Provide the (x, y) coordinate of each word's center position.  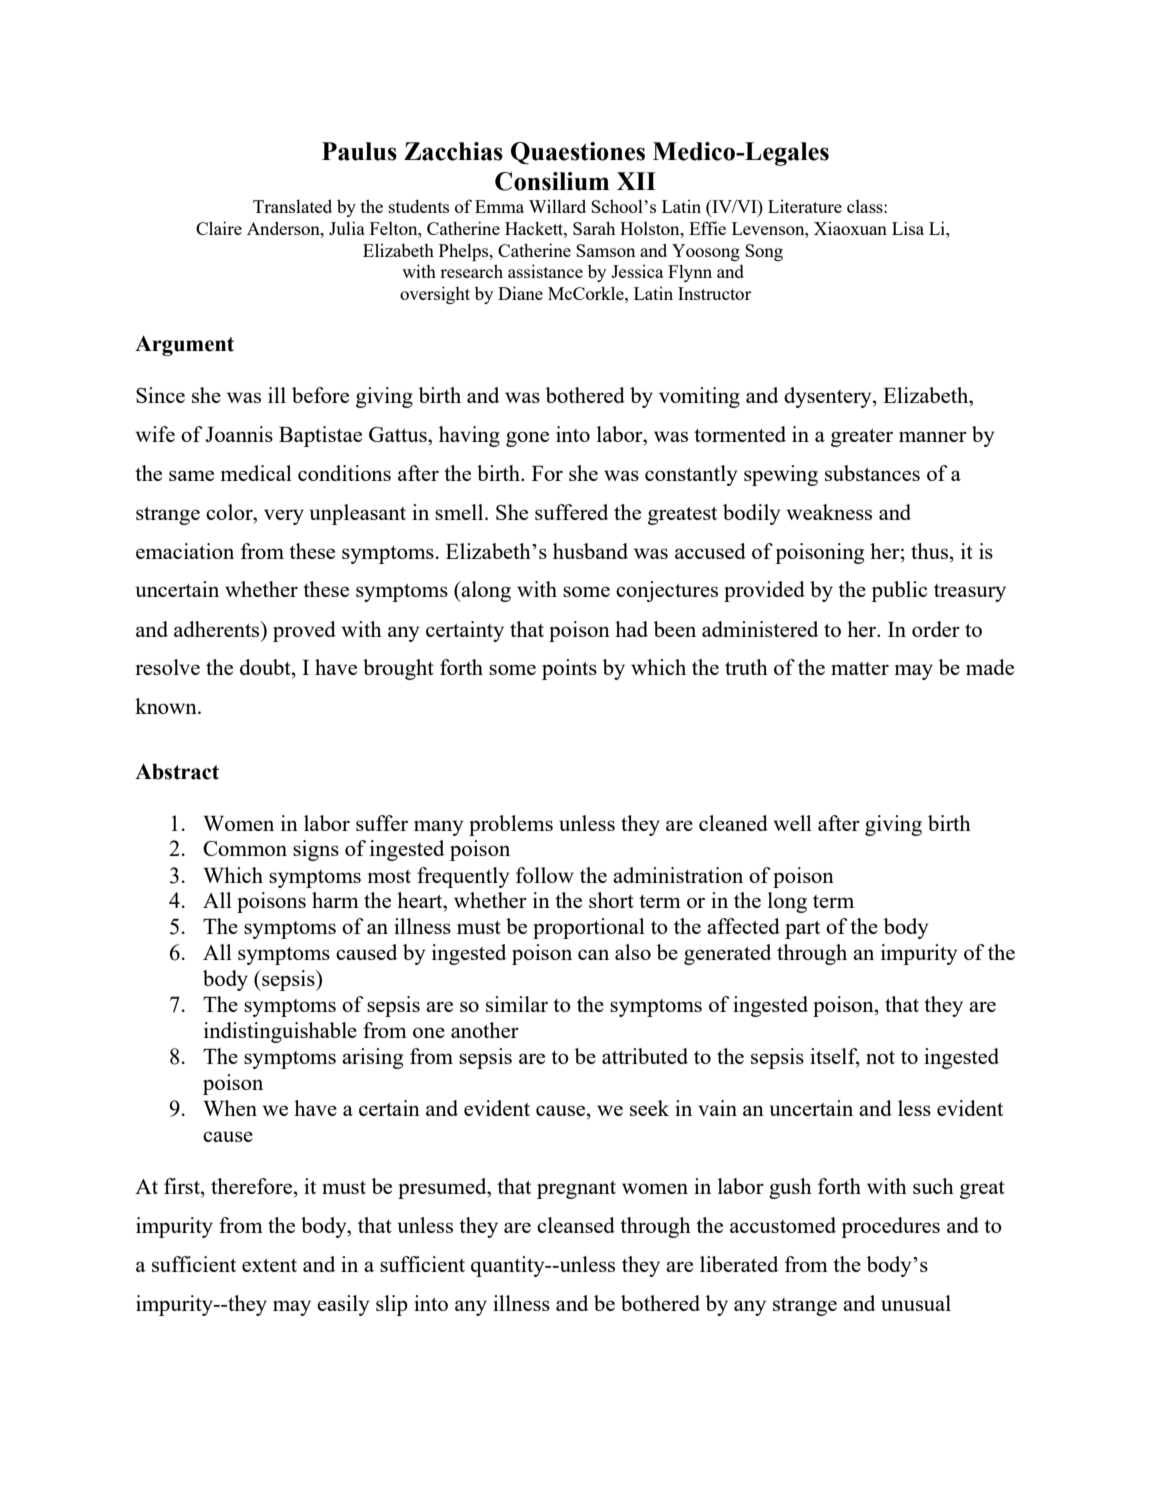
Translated (292, 206)
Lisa (908, 228)
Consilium (552, 181)
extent (269, 1265)
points (569, 669)
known (167, 706)
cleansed (576, 1225)
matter (860, 668)
